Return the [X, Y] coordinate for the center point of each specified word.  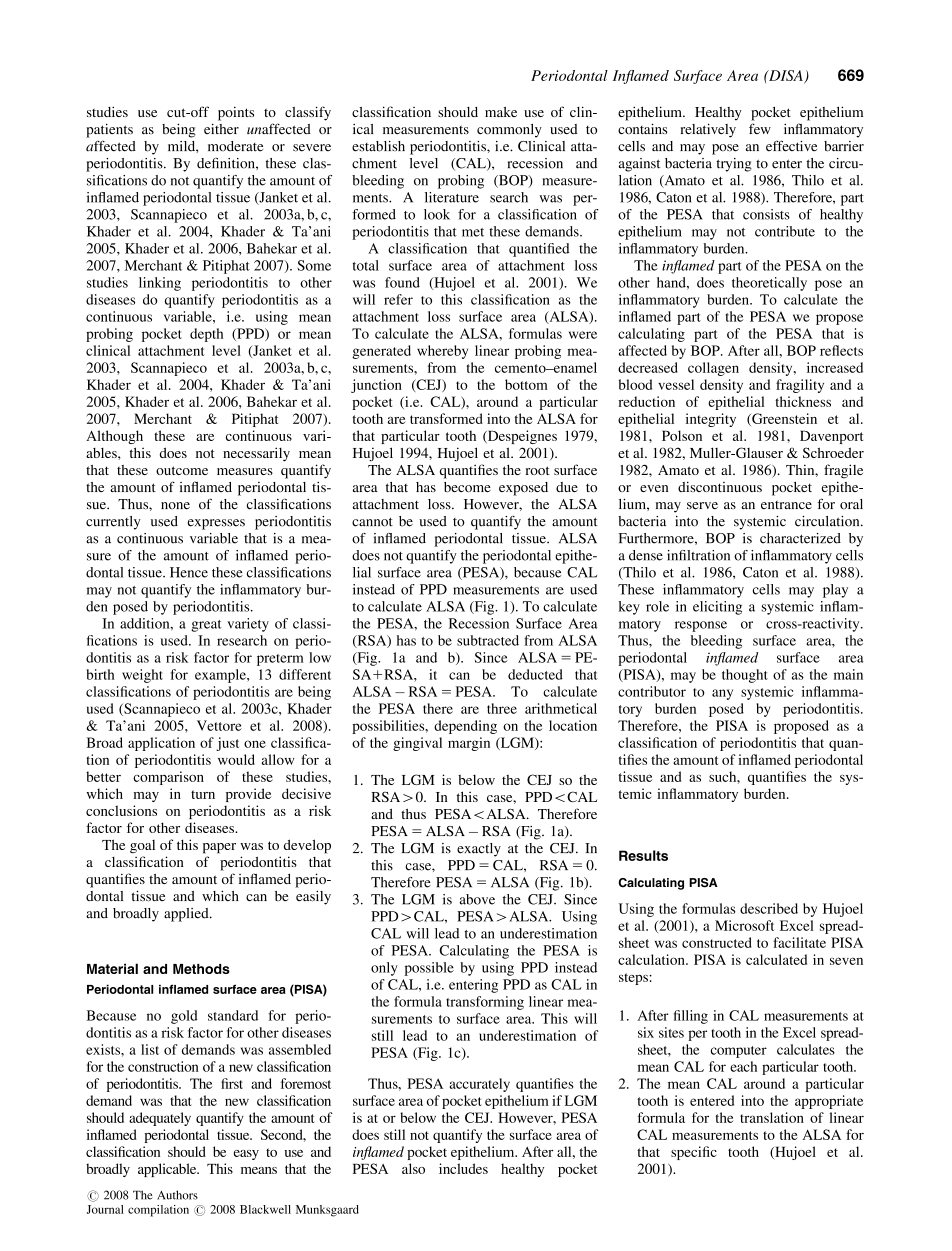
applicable [168, 1170]
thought [745, 676]
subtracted [488, 640]
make [501, 112]
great [206, 626]
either [221, 128]
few [760, 128]
